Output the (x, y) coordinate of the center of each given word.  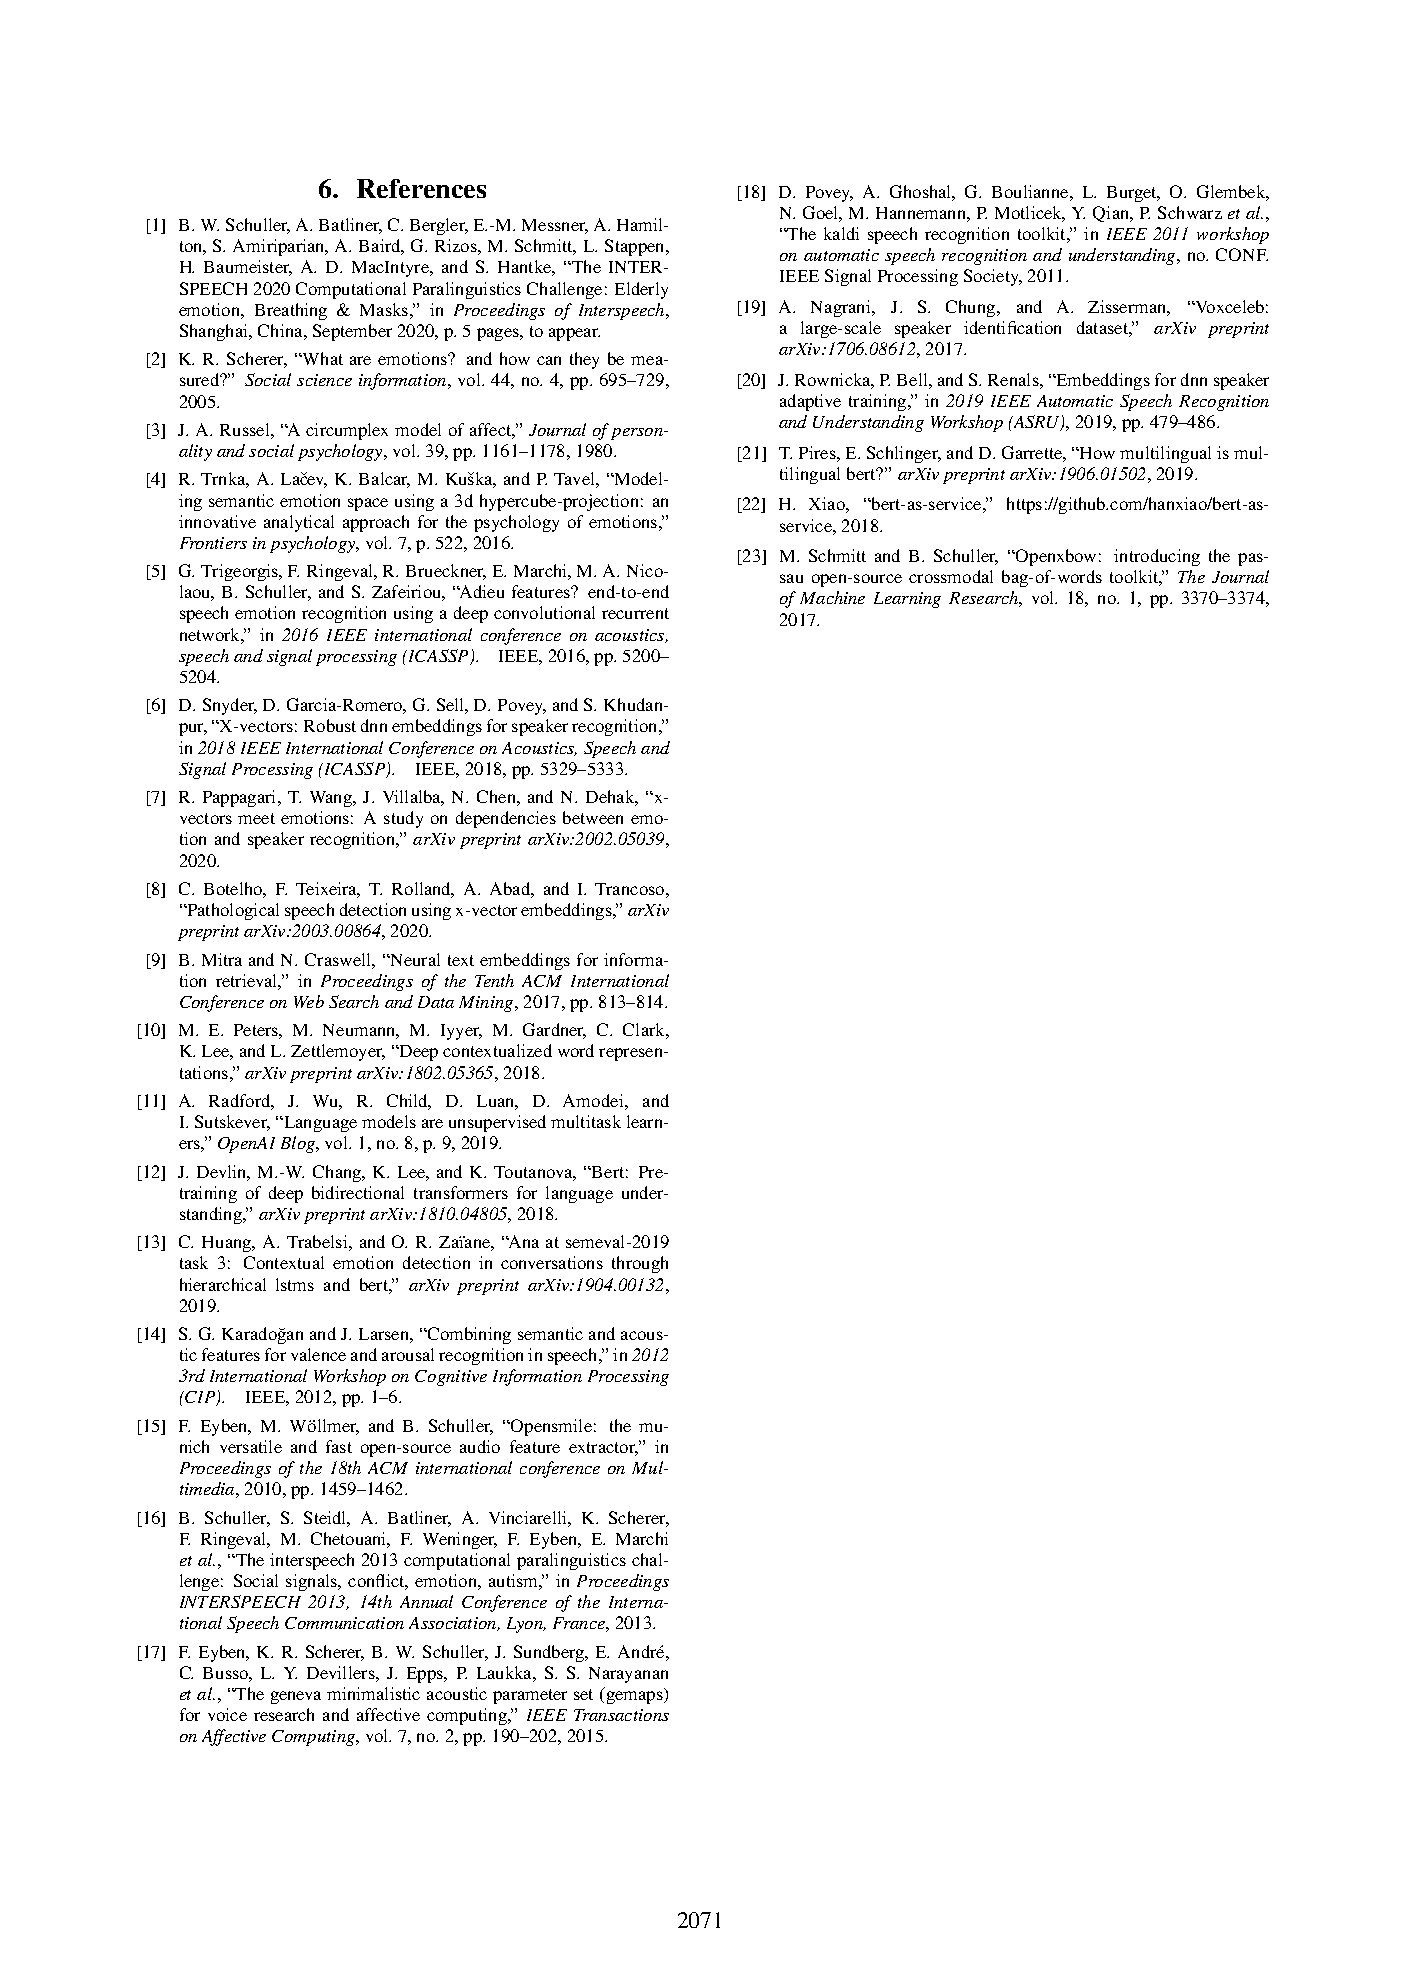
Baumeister (248, 268)
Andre (642, 1651)
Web (309, 1001)
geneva (296, 1697)
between (593, 817)
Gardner (554, 1031)
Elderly (641, 290)
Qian (1112, 214)
